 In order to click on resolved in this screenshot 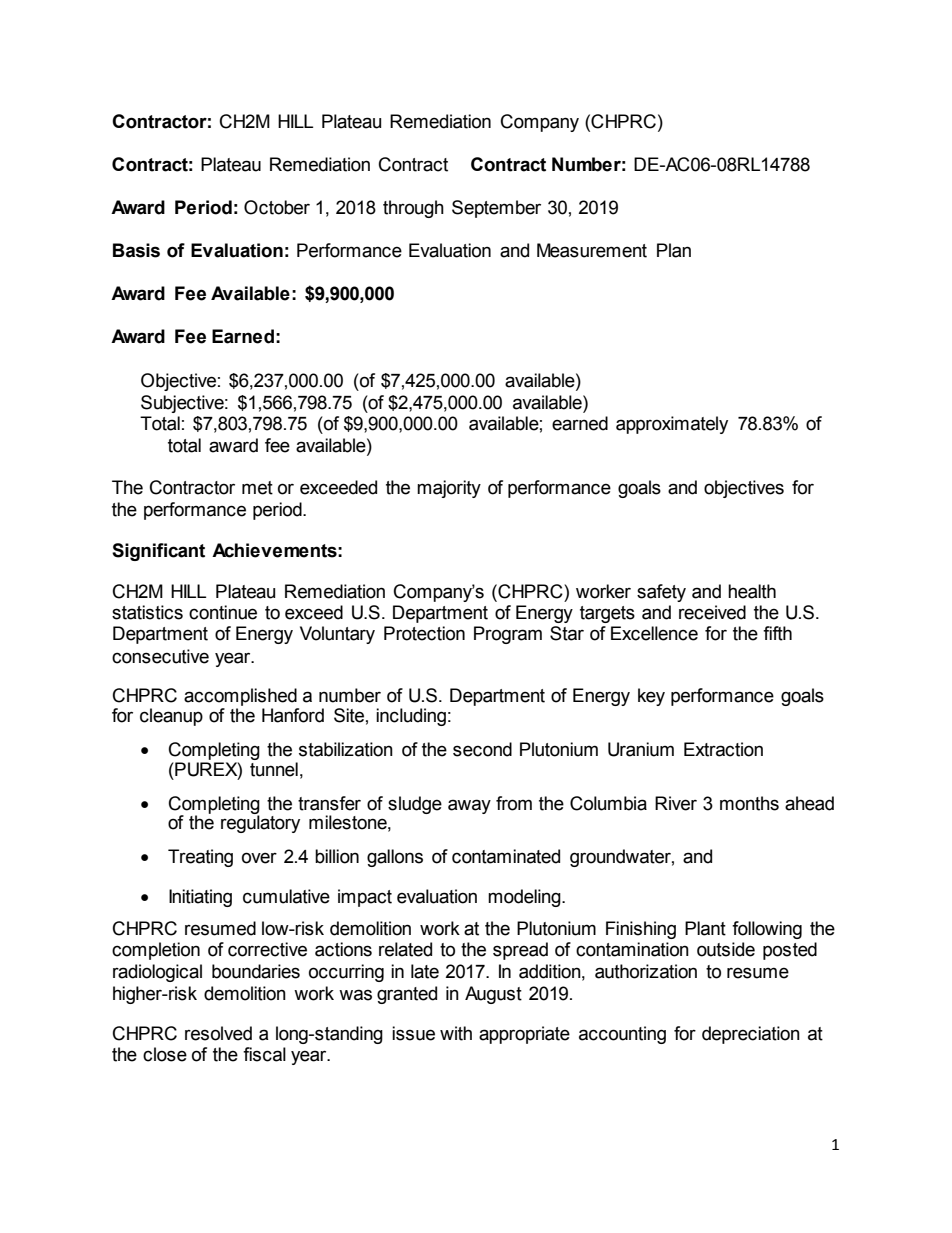, I will do `click(218, 1033)`.
